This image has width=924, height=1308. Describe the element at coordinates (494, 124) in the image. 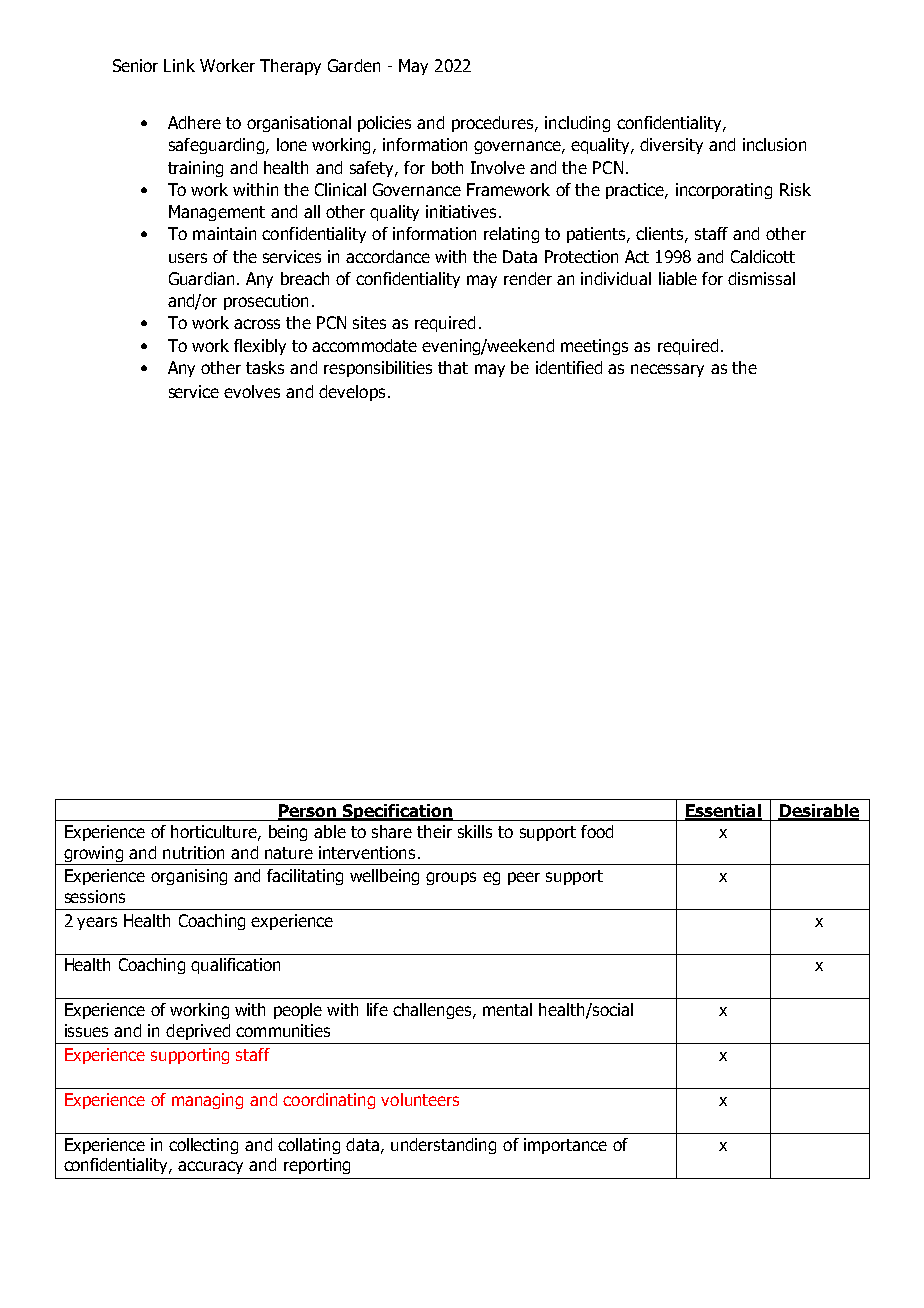

I see `procedures` at that location.
